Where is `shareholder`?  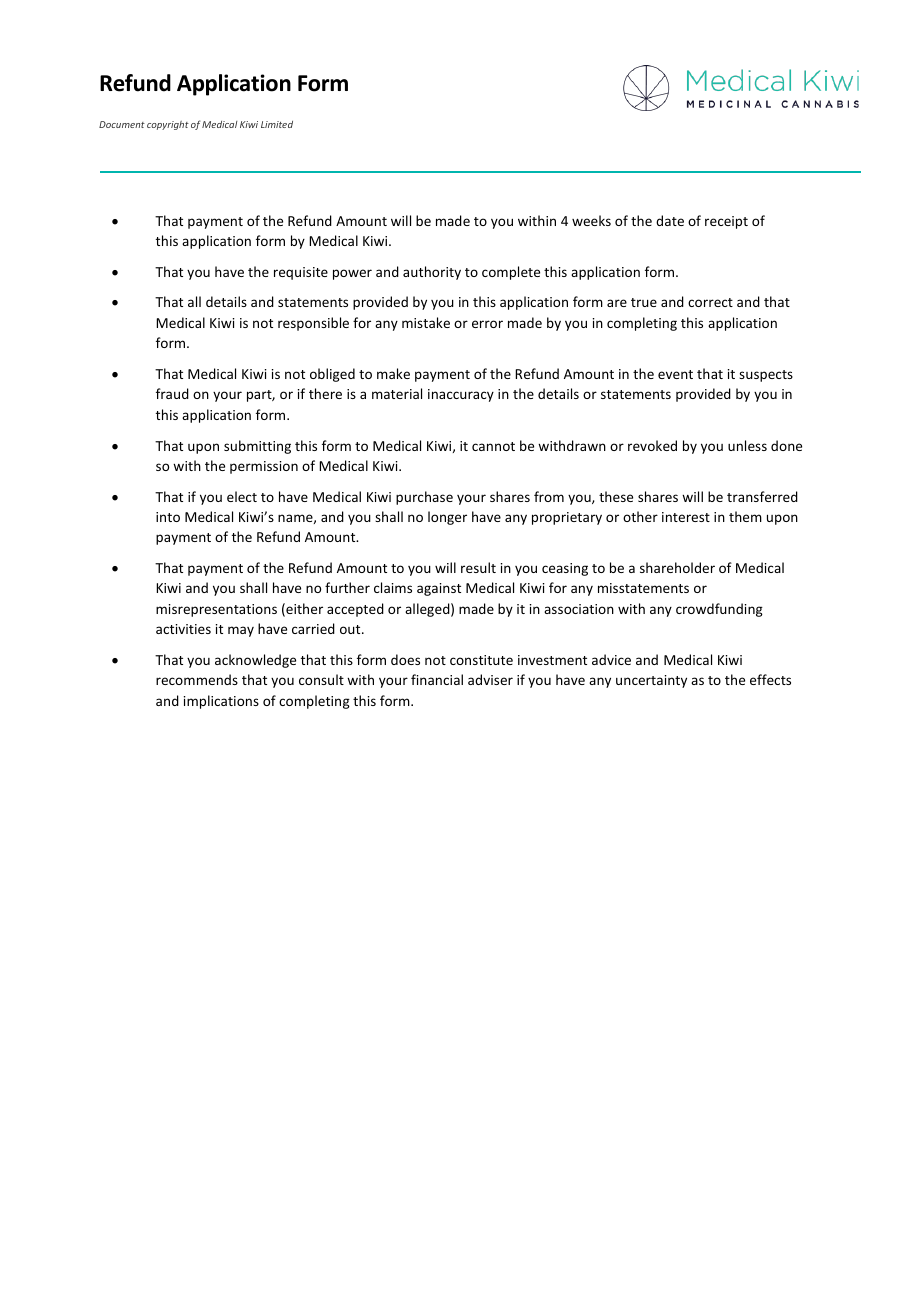
shareholder is located at coordinates (677, 567).
